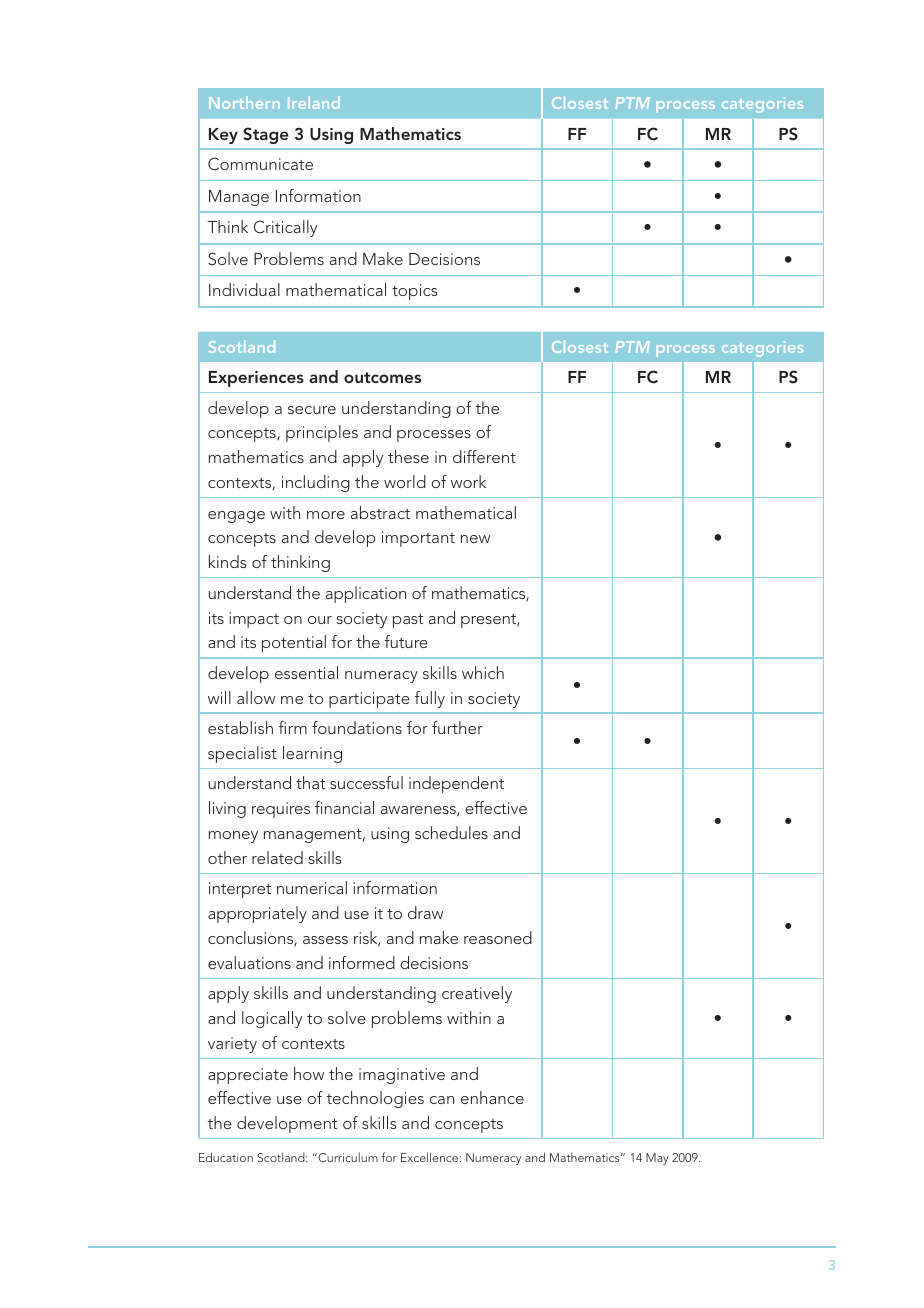 This screenshot has height=1308, width=924. What do you see at coordinates (266, 135) in the screenshot?
I see `Stage` at bounding box center [266, 135].
